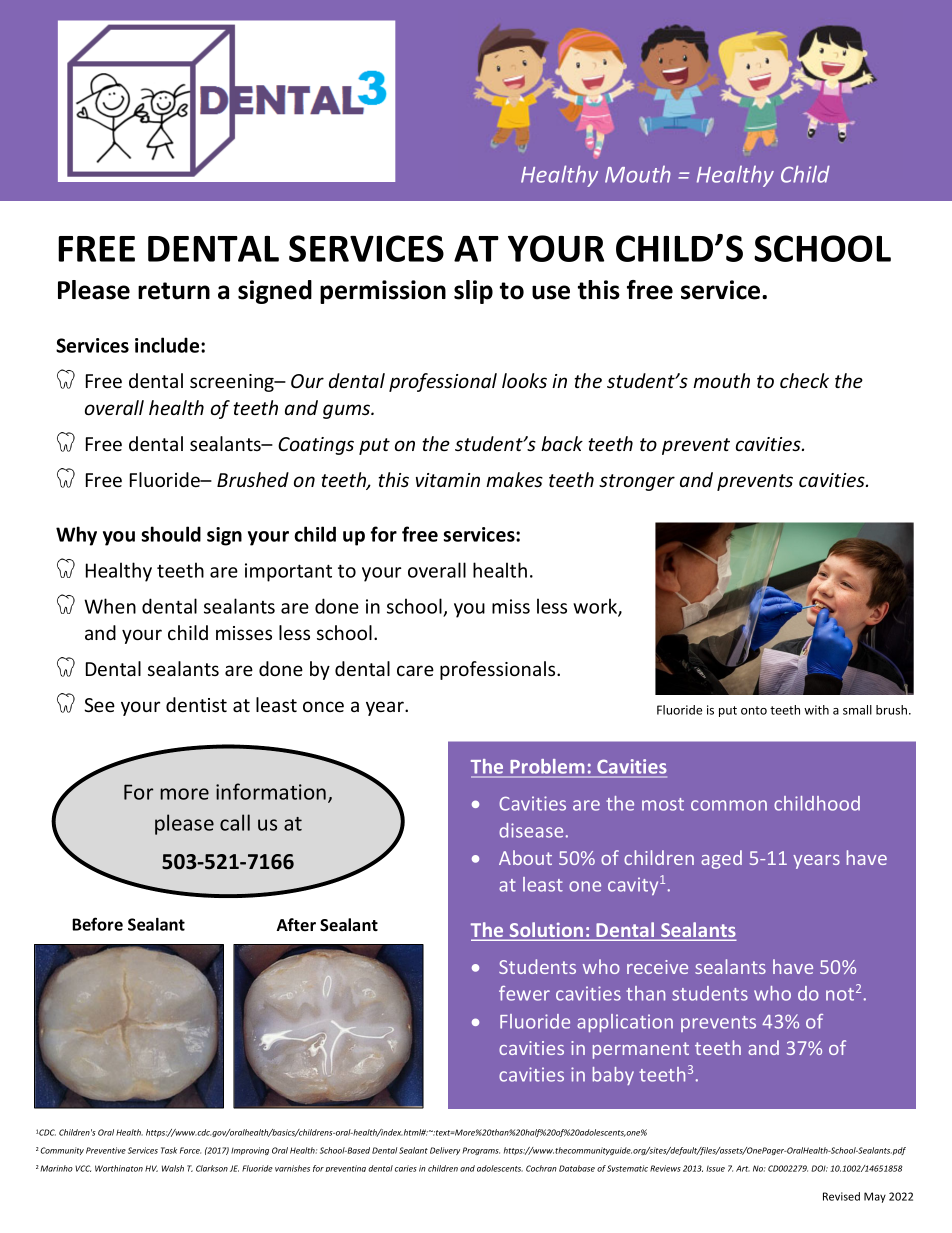 Image resolution: width=952 pixels, height=1233 pixels. I want to click on Art, so click(743, 1168).
